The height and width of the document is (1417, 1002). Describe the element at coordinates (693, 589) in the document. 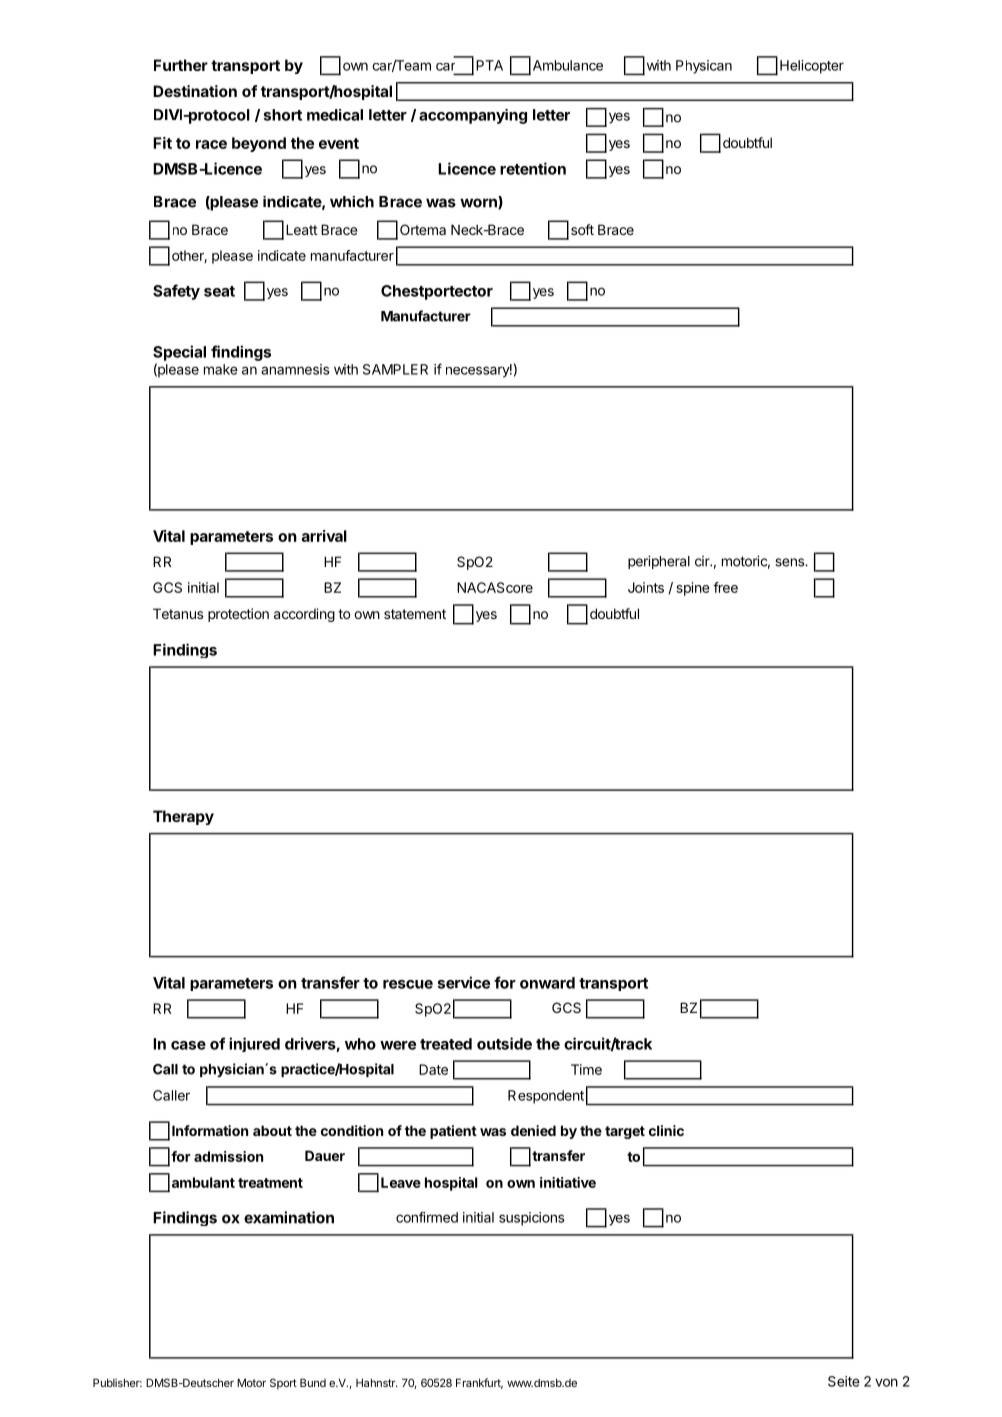

I see `spine` at that location.
